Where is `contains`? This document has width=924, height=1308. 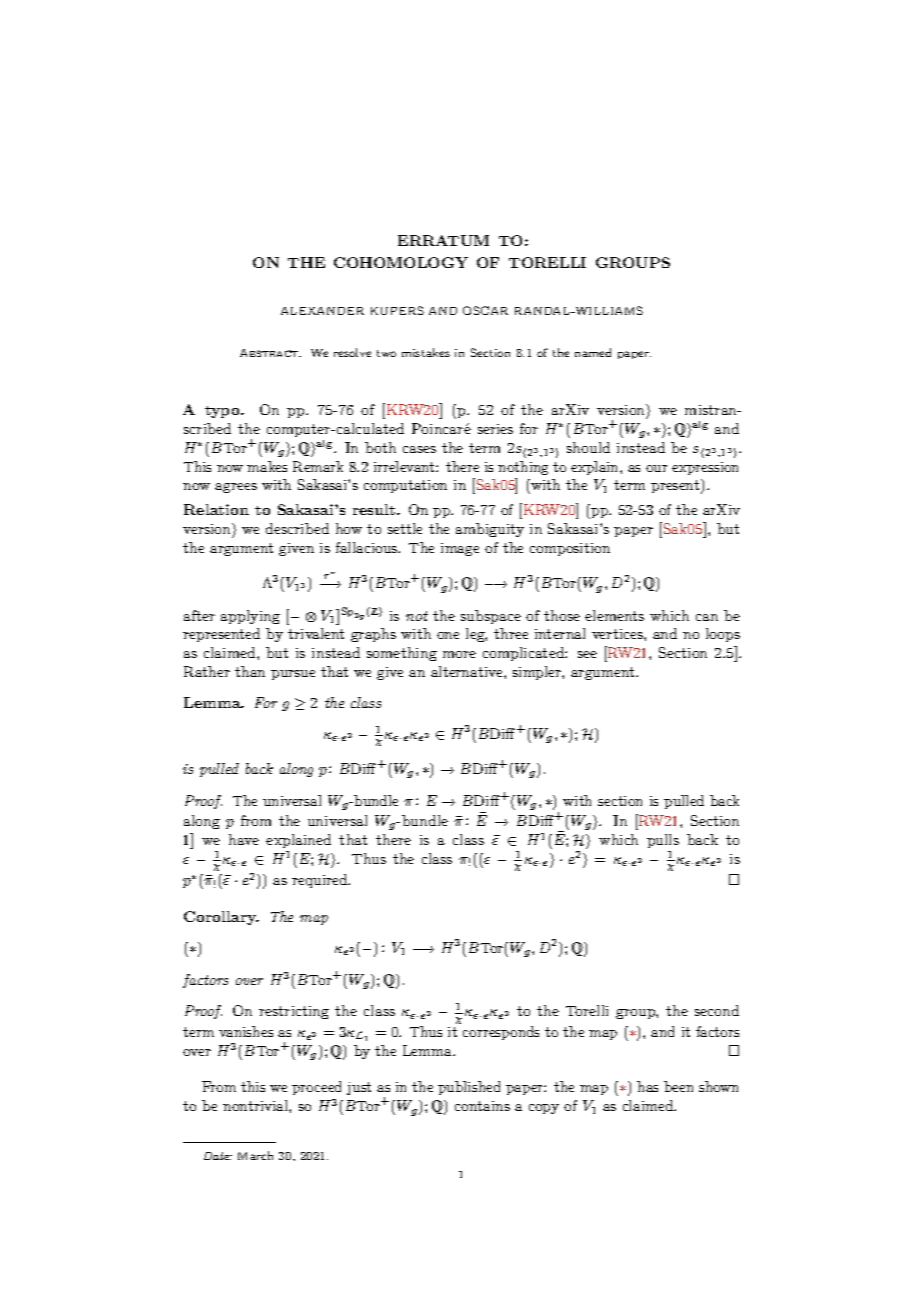 contains is located at coordinates (482, 1106).
